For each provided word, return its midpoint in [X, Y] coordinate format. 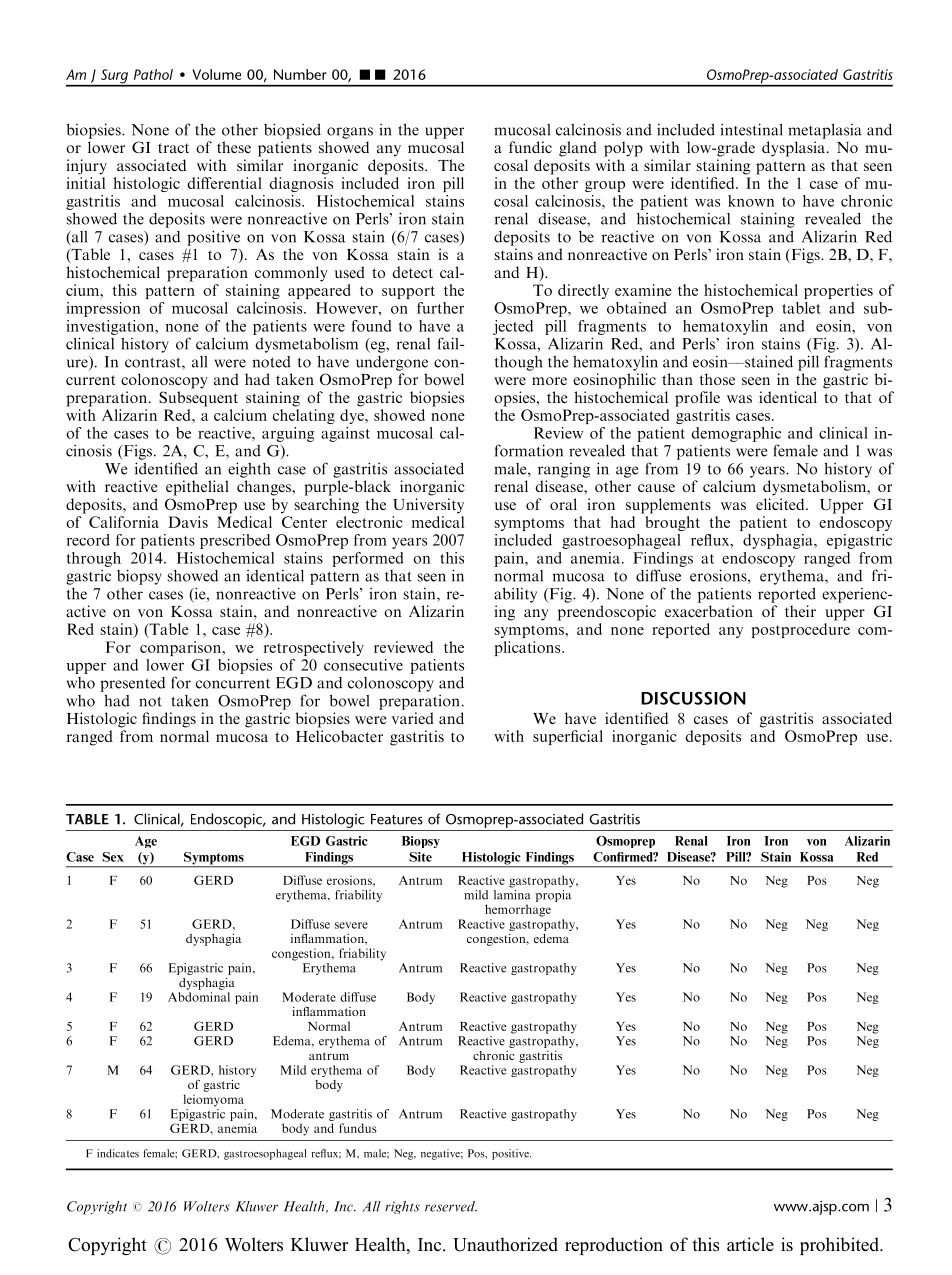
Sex [113, 857]
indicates [118, 1153]
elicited [781, 504]
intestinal [751, 129]
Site [420, 857]
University [428, 506]
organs [350, 133]
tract [173, 148]
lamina [512, 895]
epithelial [197, 488]
